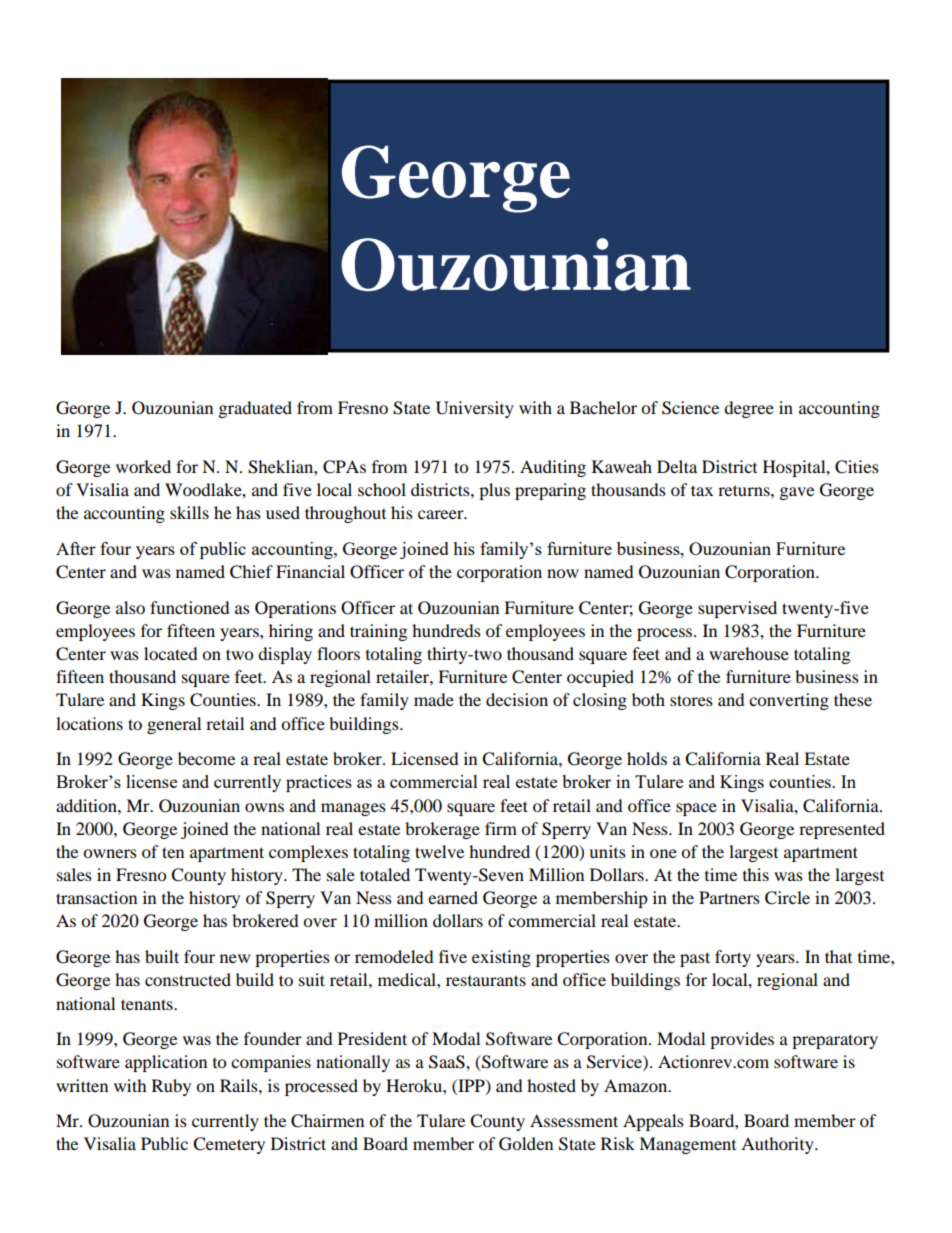 Image resolution: width=952 pixels, height=1233 pixels. I want to click on training, so click(378, 632).
